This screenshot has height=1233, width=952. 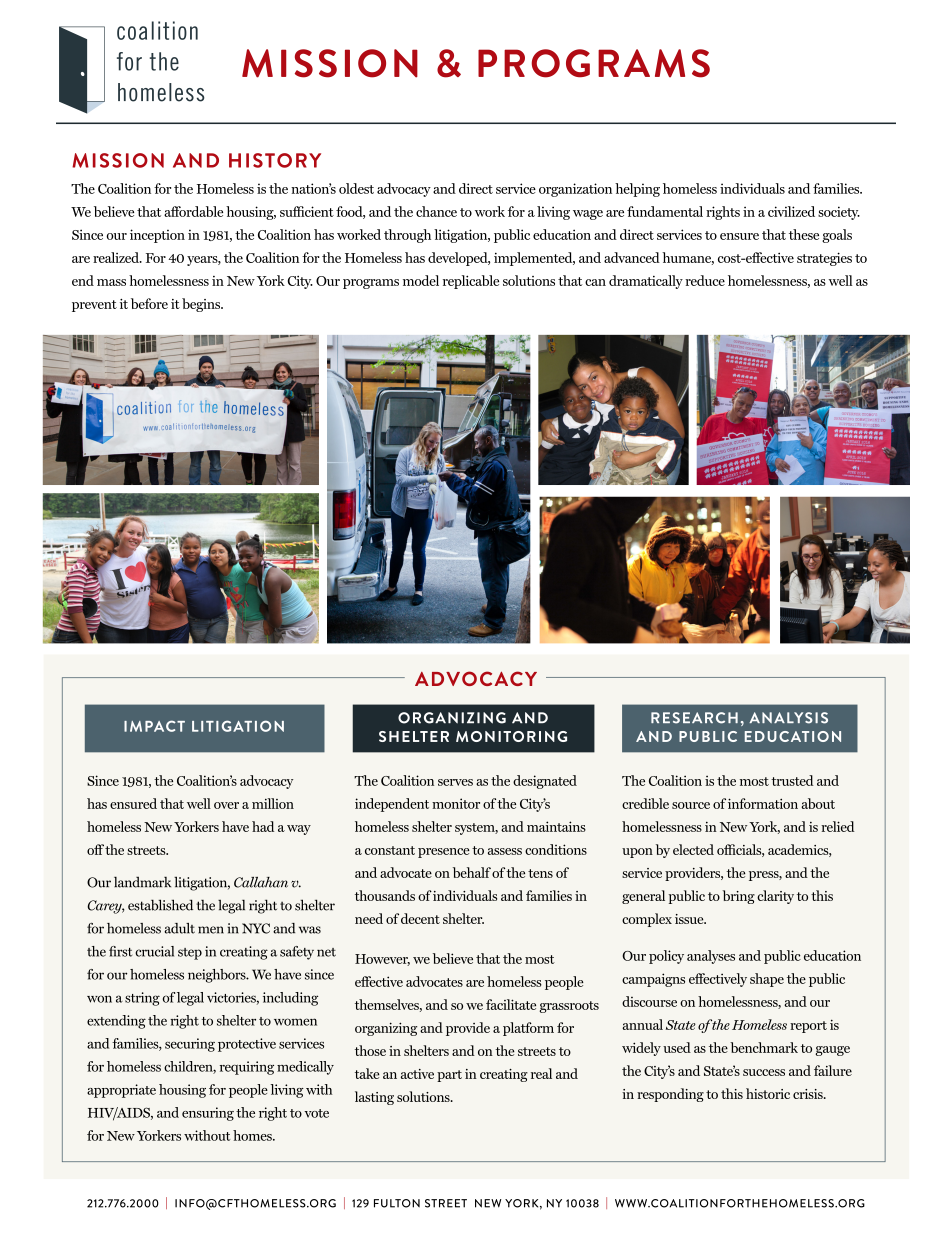 I want to click on replicable, so click(x=471, y=282).
